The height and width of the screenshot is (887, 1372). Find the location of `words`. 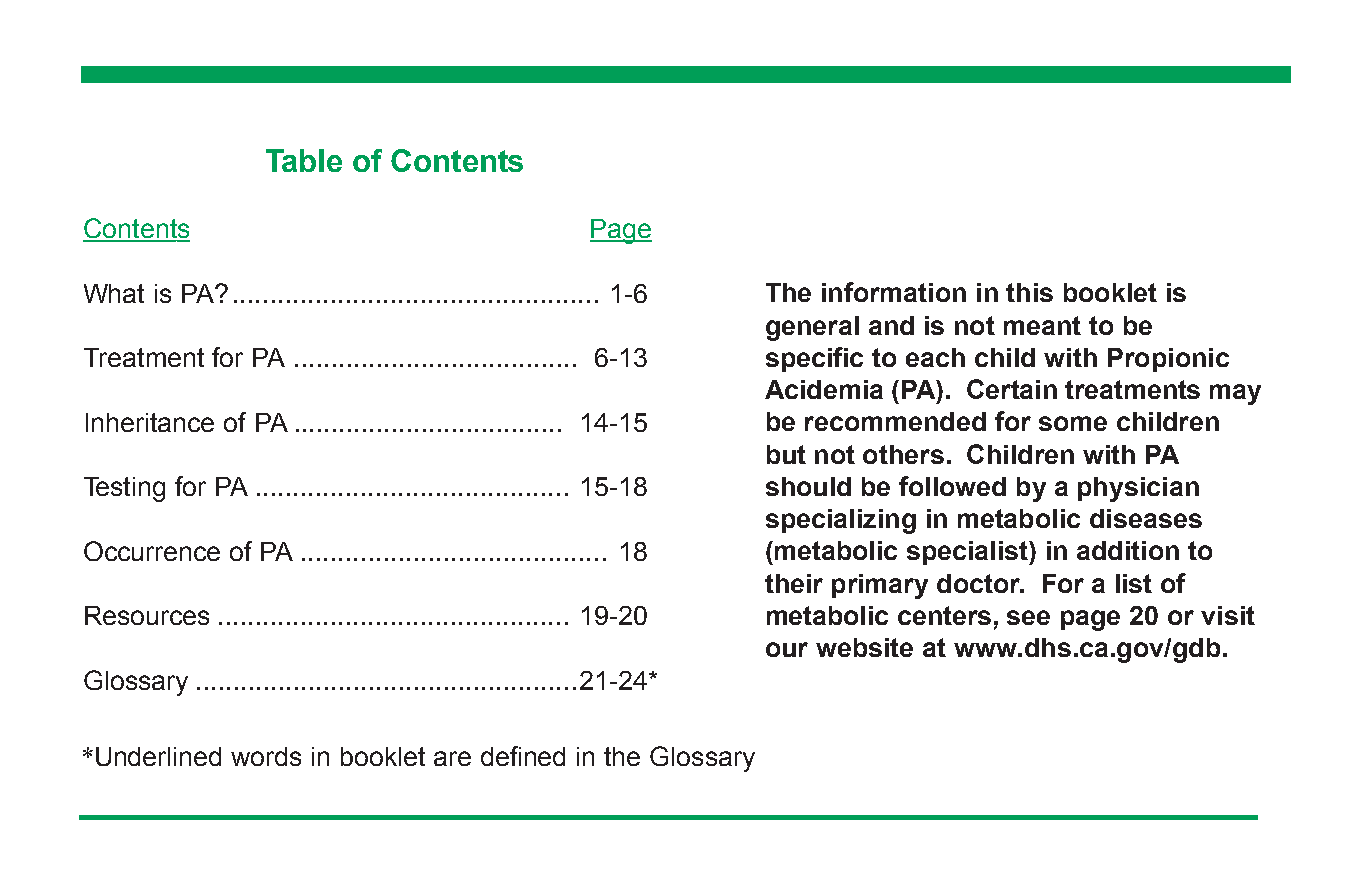

words is located at coordinates (266, 756).
